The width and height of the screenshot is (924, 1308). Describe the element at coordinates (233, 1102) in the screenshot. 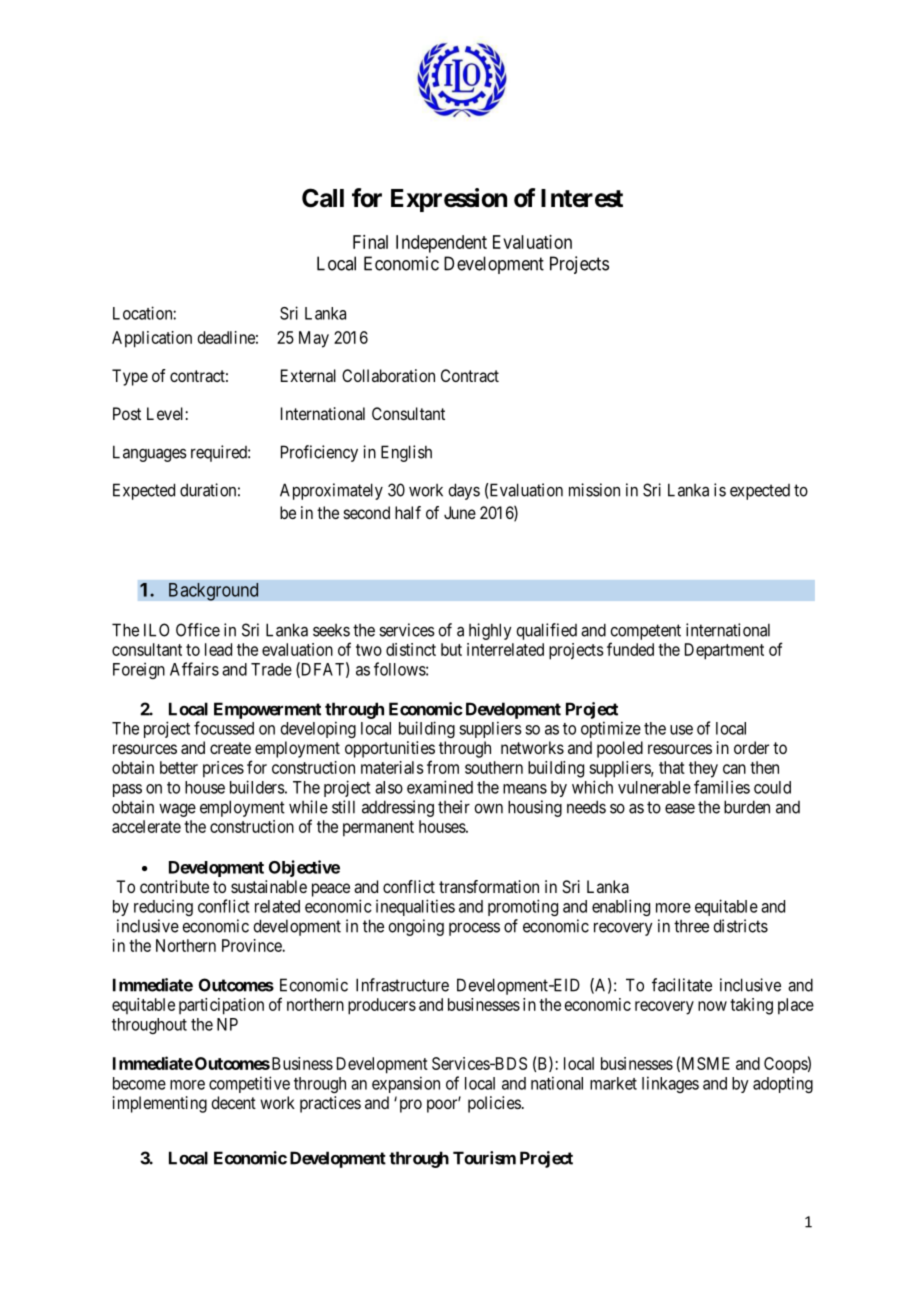

I see `decent` at that location.
